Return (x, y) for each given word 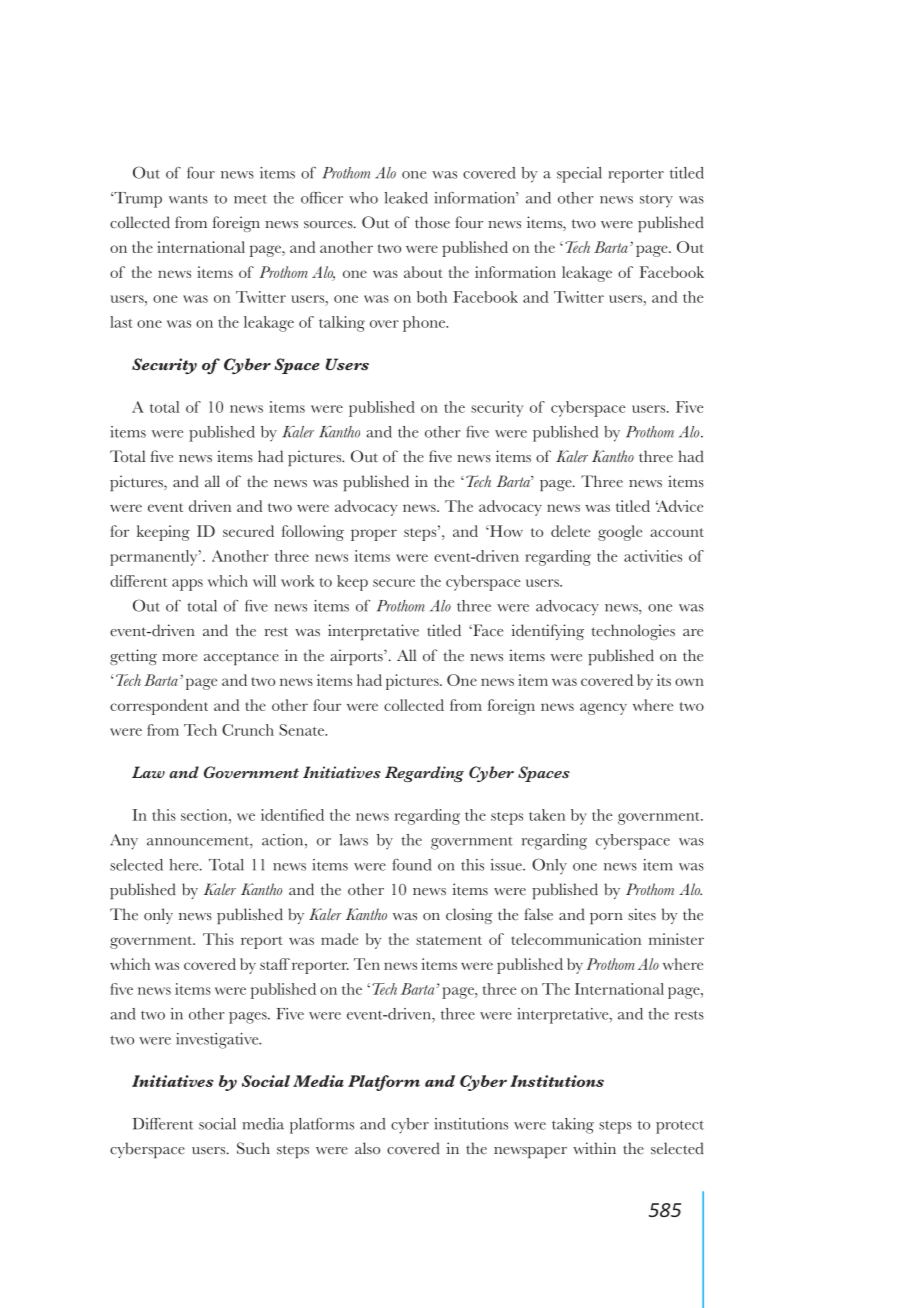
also (367, 1148)
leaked (406, 198)
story (656, 201)
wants (188, 199)
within (594, 1148)
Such (253, 1148)
